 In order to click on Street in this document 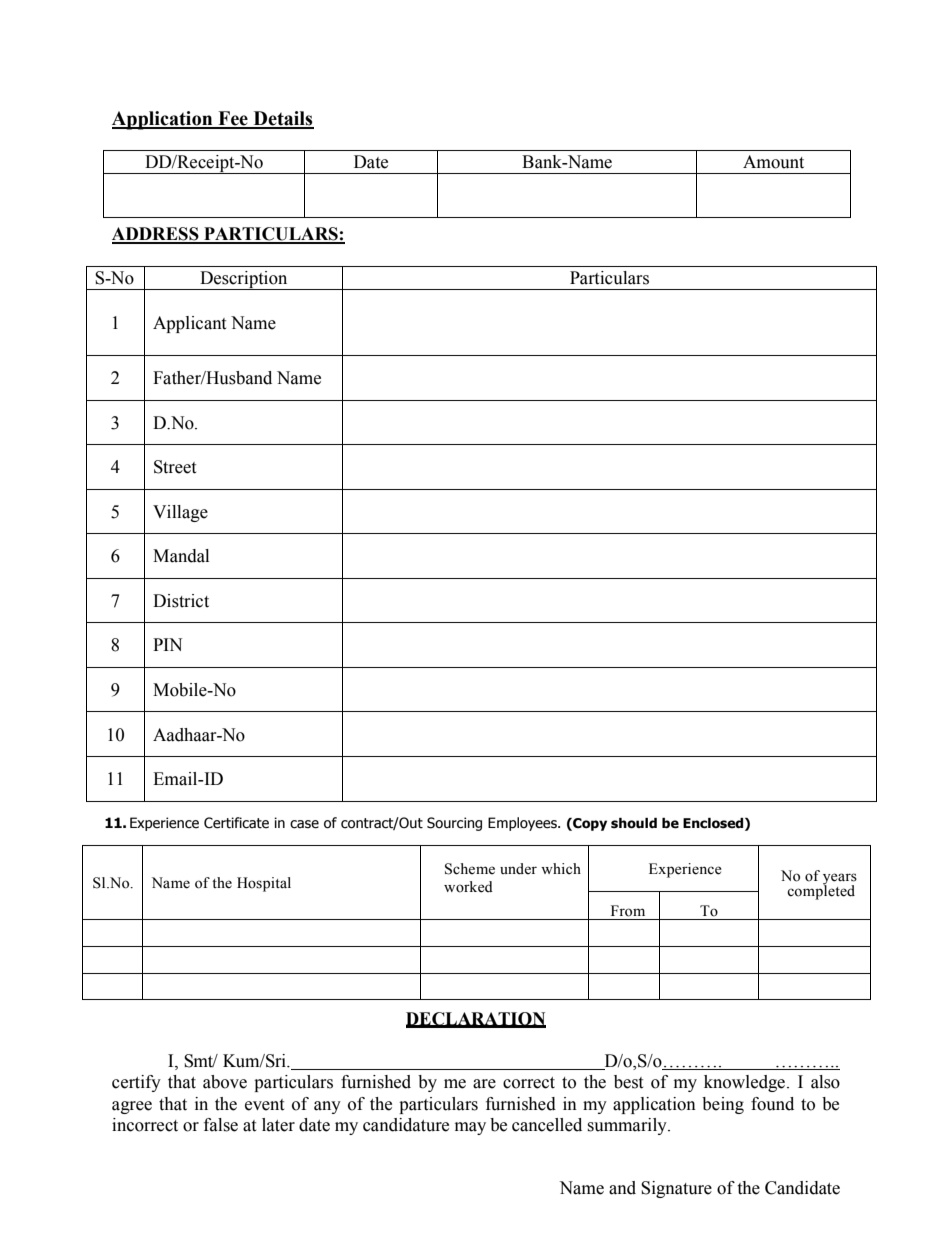, I will do `click(175, 467)`.
